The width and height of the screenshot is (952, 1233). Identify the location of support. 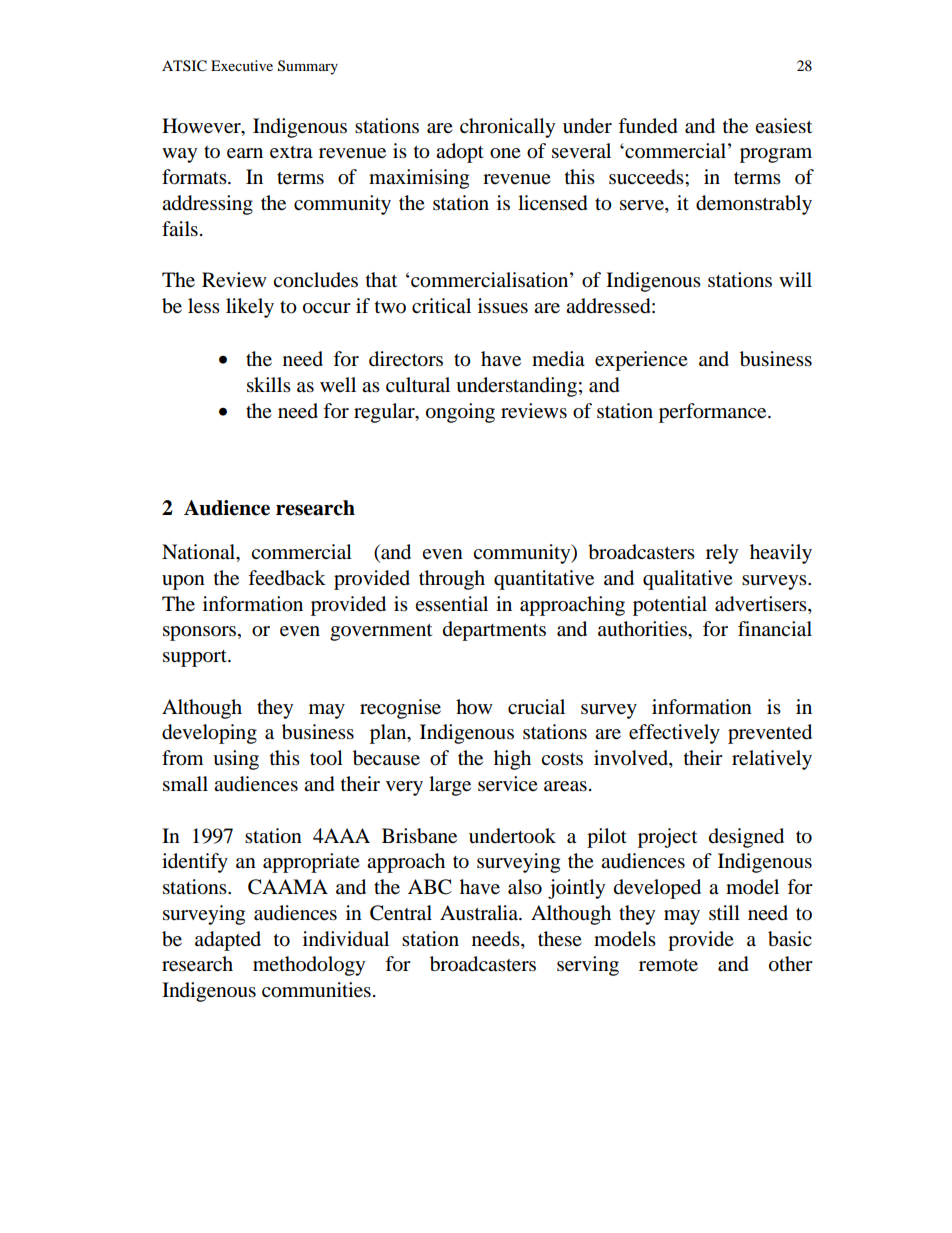
(196, 658).
